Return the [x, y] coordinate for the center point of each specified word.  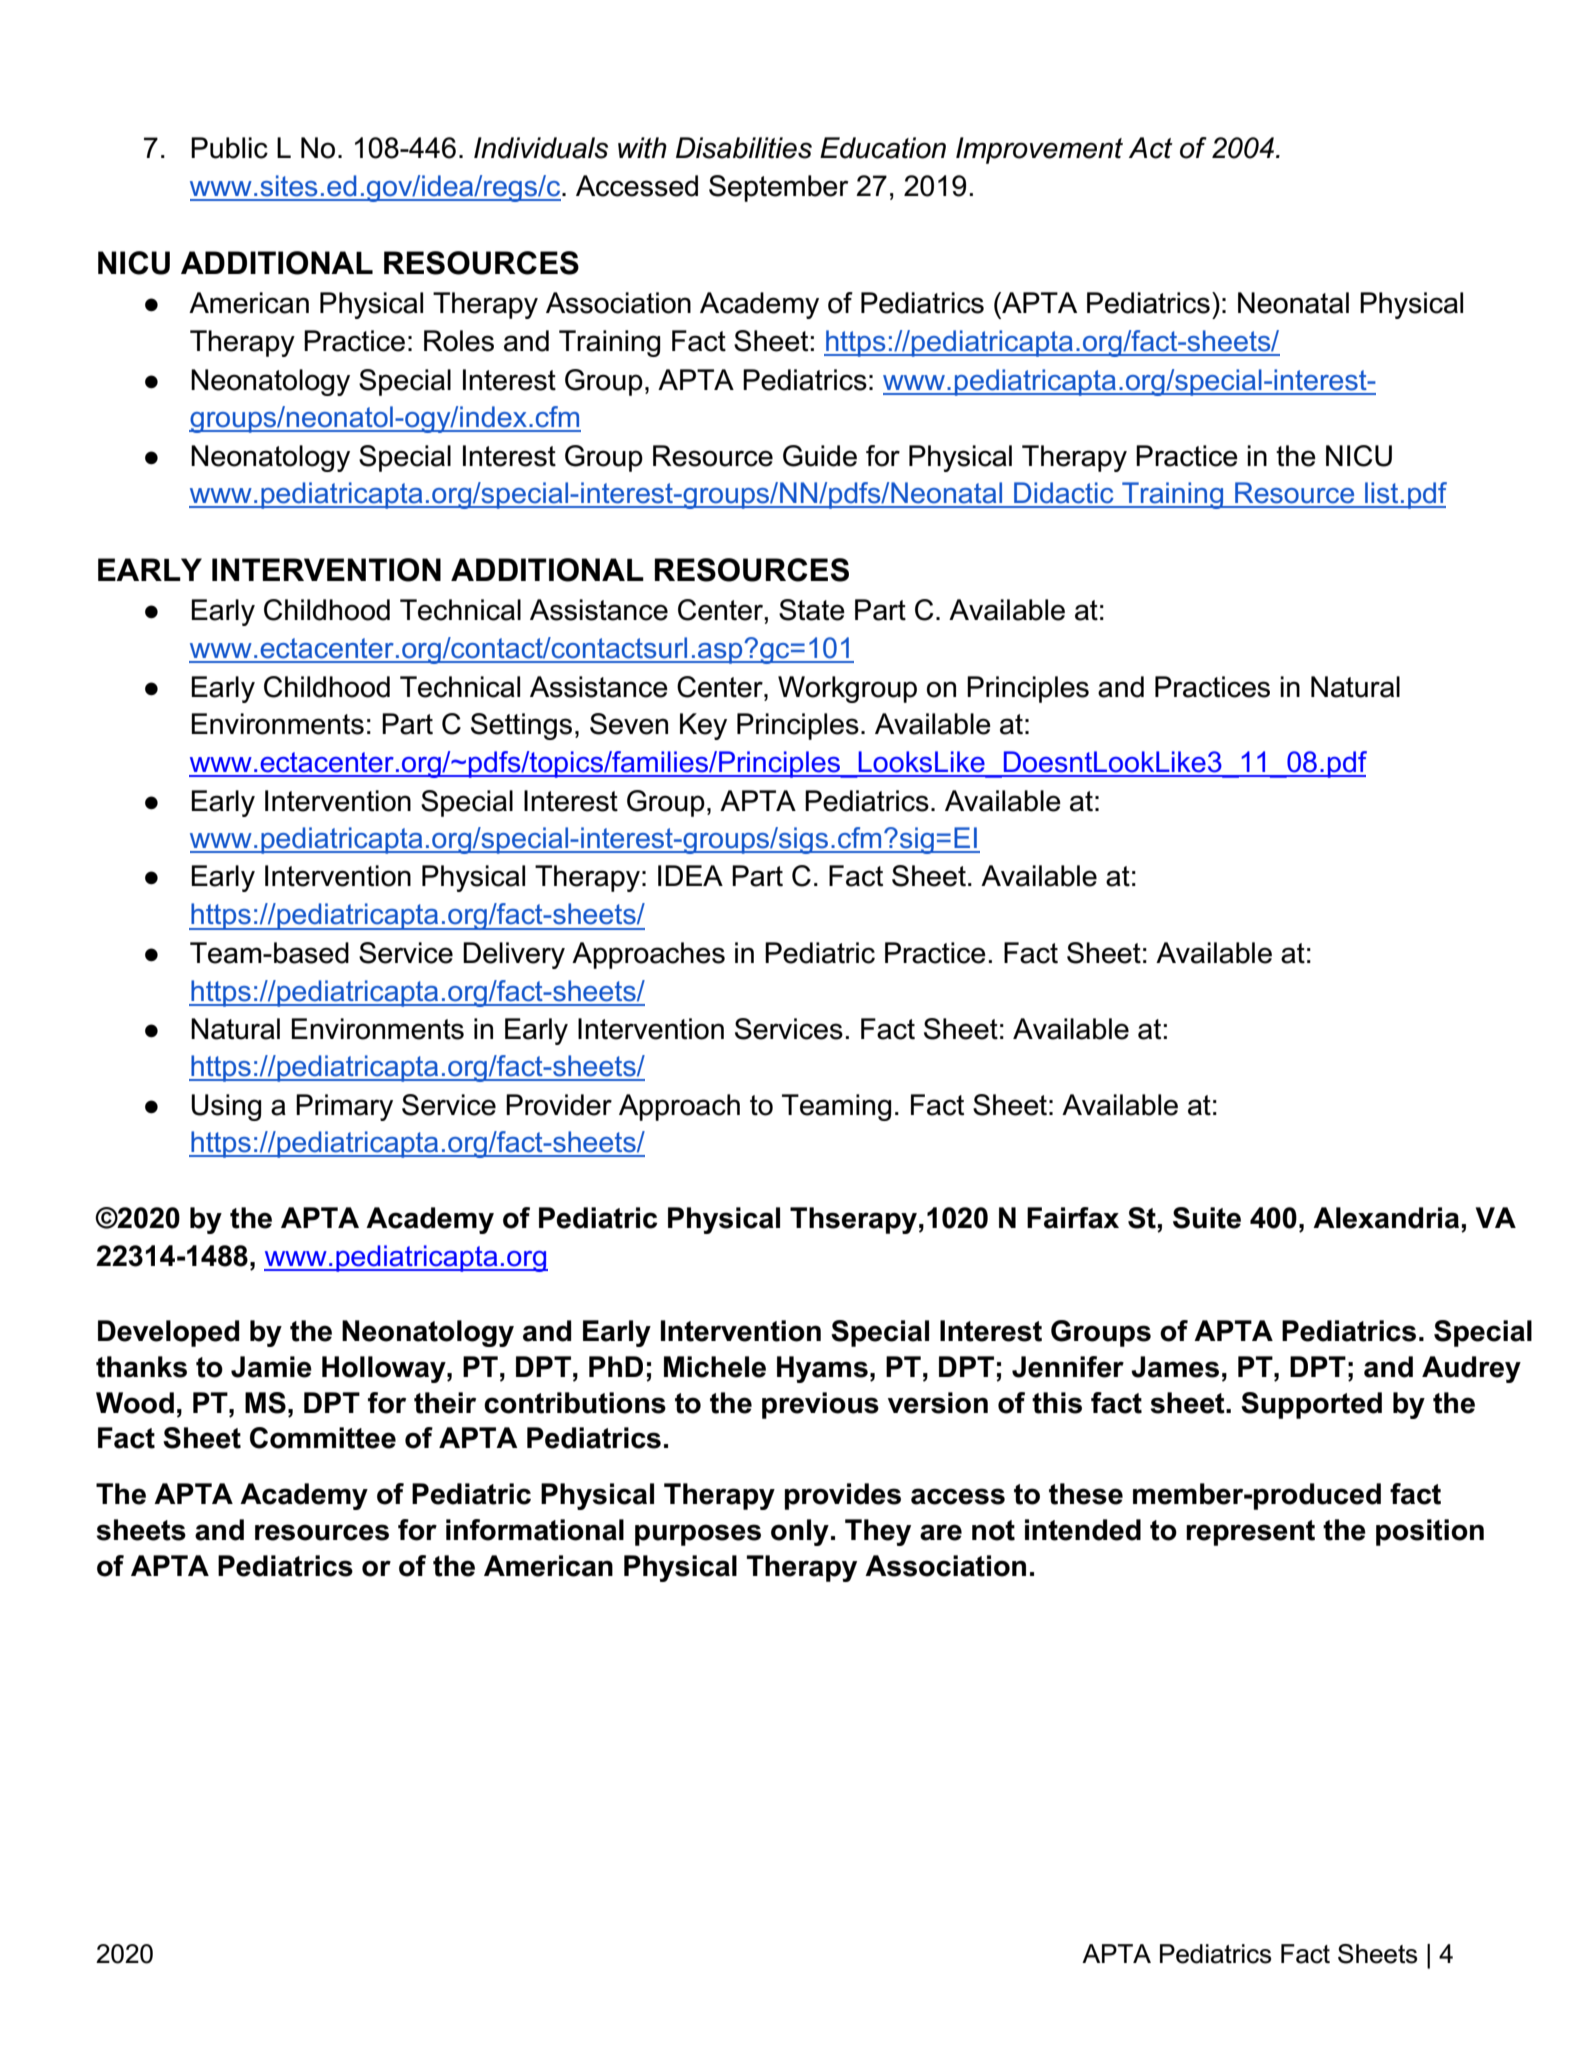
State [812, 610]
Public [229, 148]
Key [703, 726]
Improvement [1039, 150]
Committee [323, 1438]
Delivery [514, 955]
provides [843, 1496]
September [778, 188]
